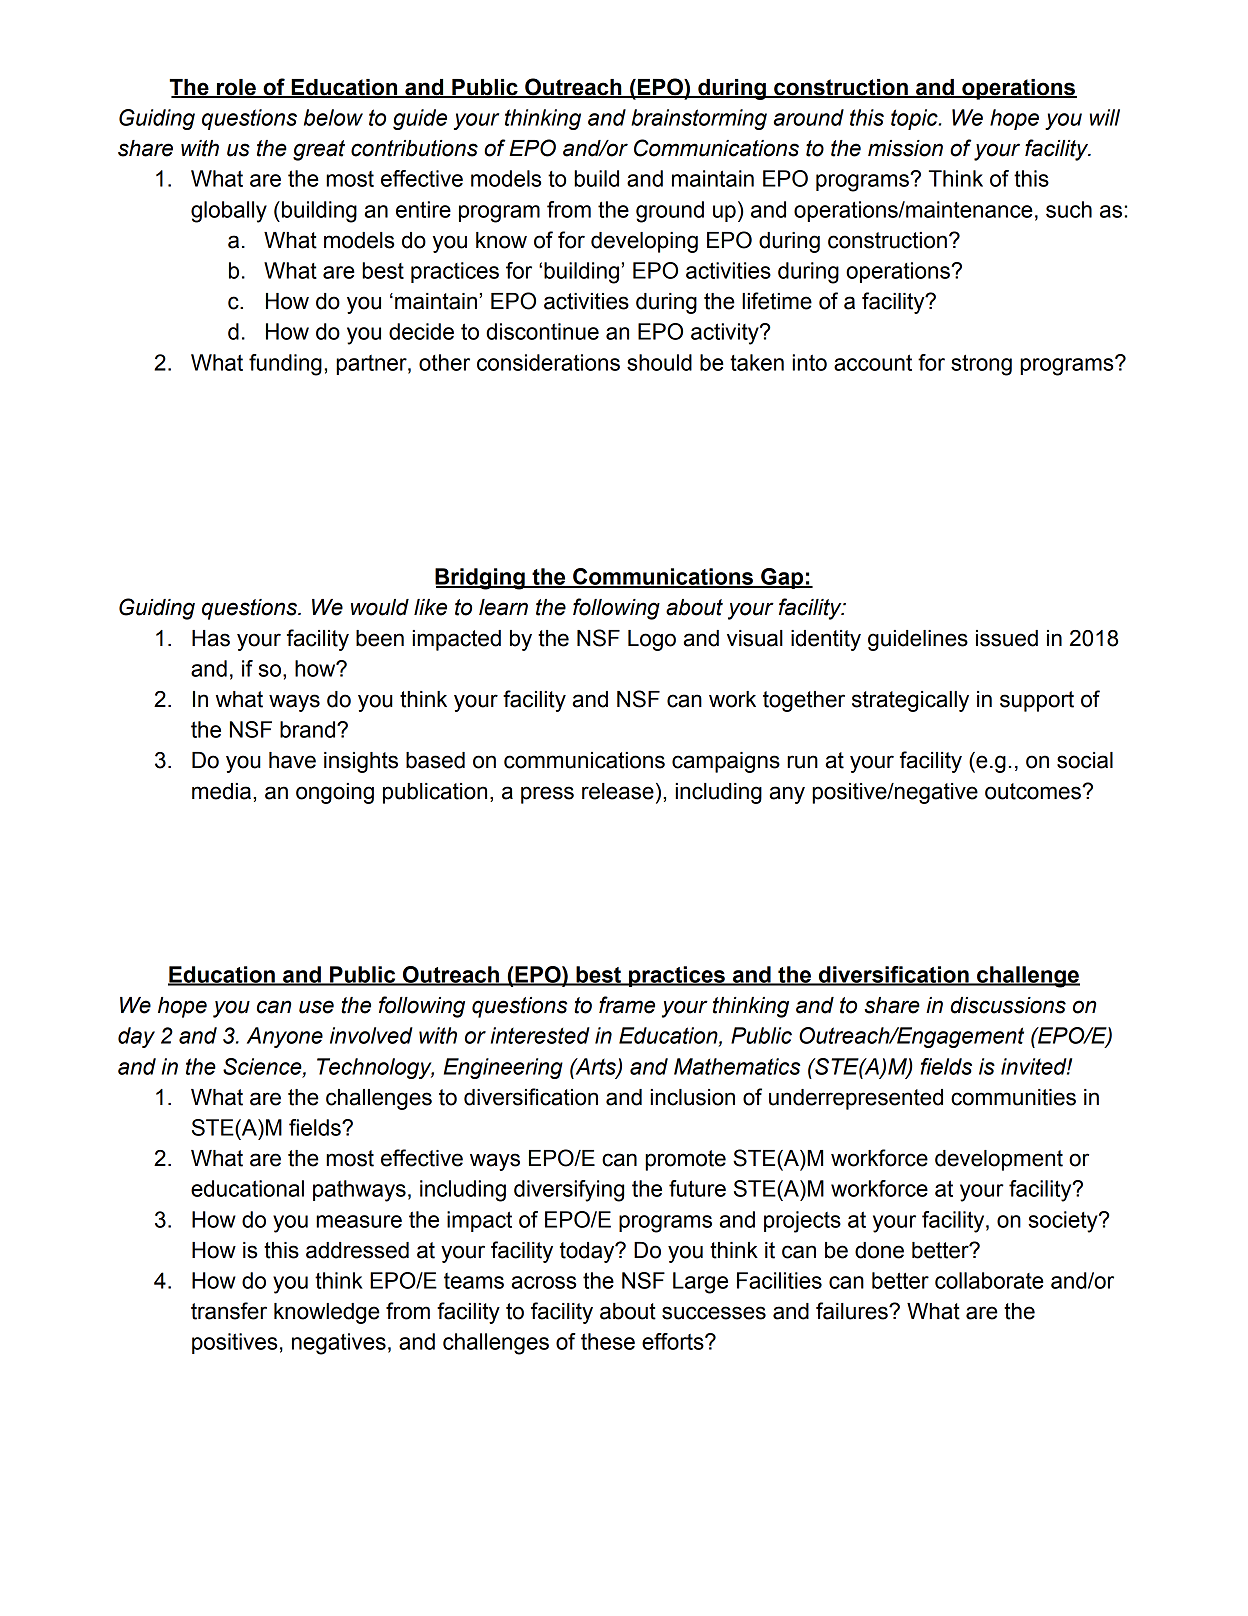  Describe the element at coordinates (357, 1250) in the screenshot. I see `addressed` at that location.
